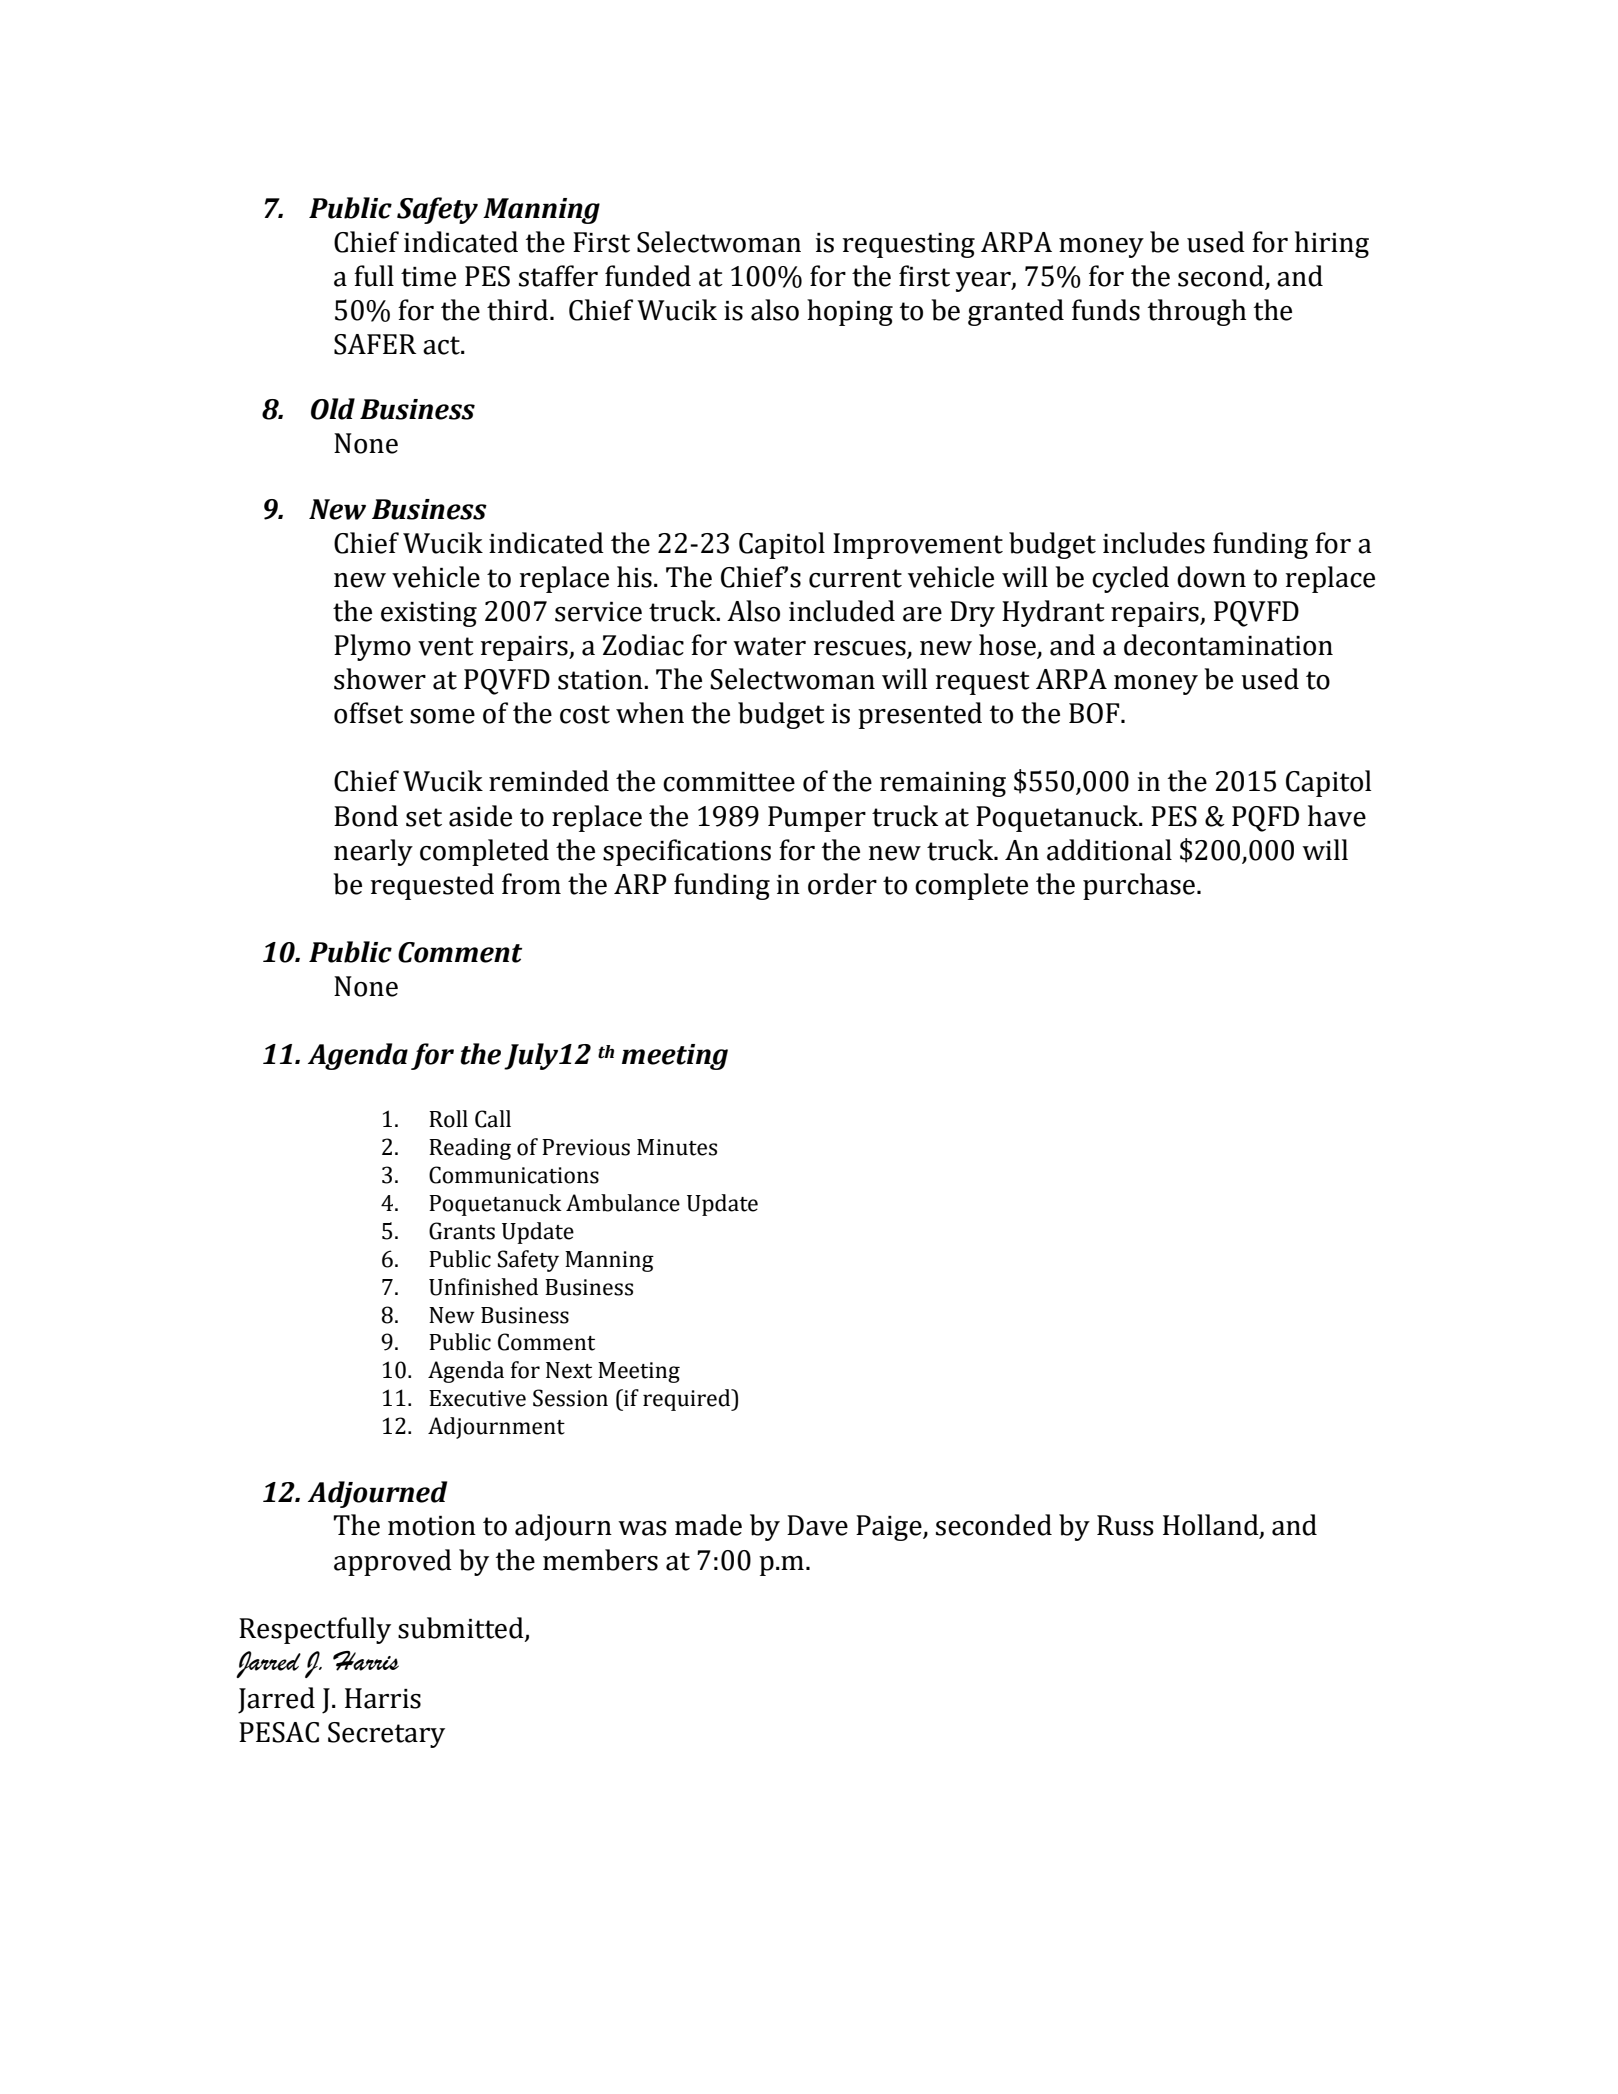 This screenshot has width=1618, height=2094. I want to click on through, so click(1197, 312).
